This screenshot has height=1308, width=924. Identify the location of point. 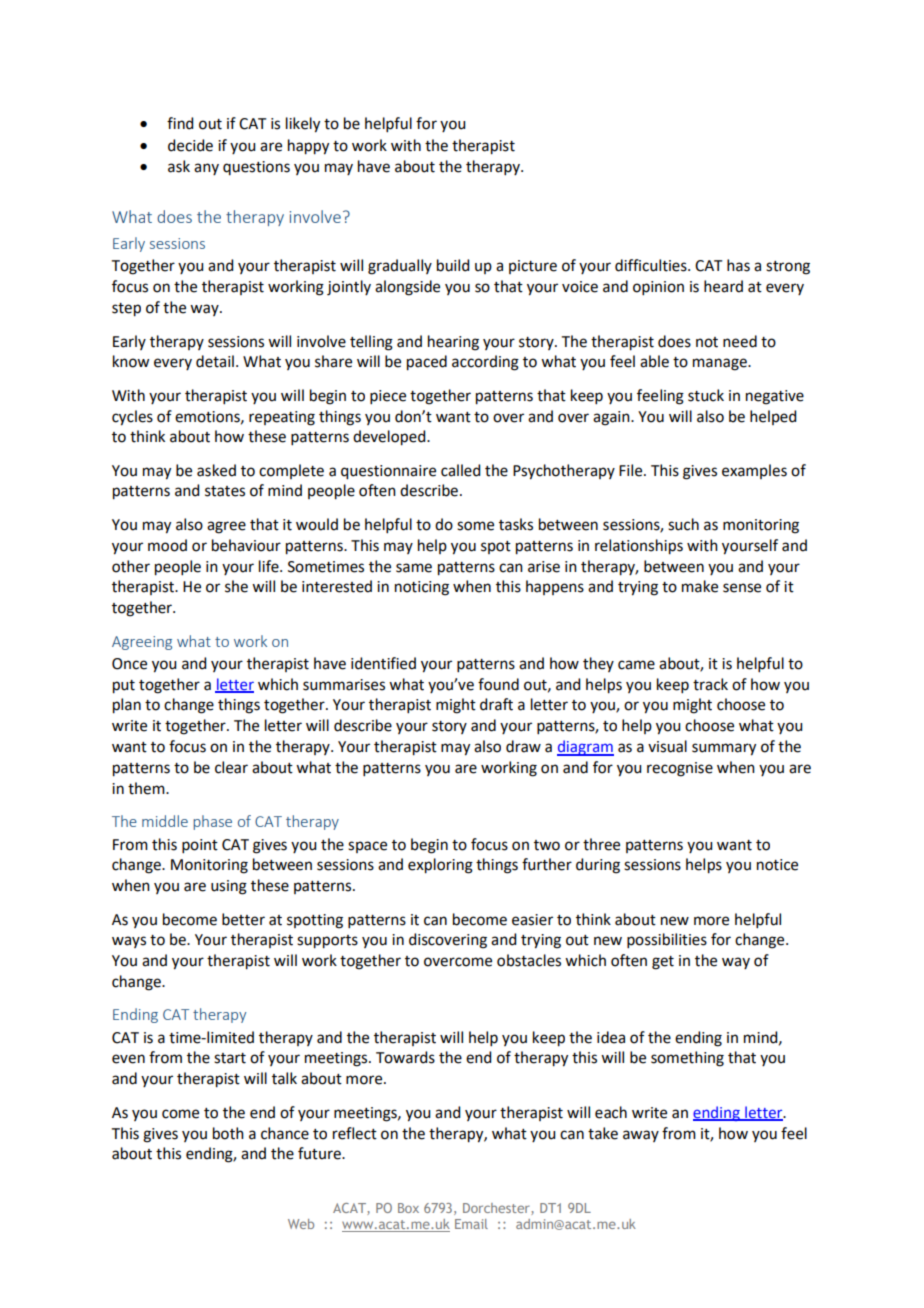
(200, 846).
